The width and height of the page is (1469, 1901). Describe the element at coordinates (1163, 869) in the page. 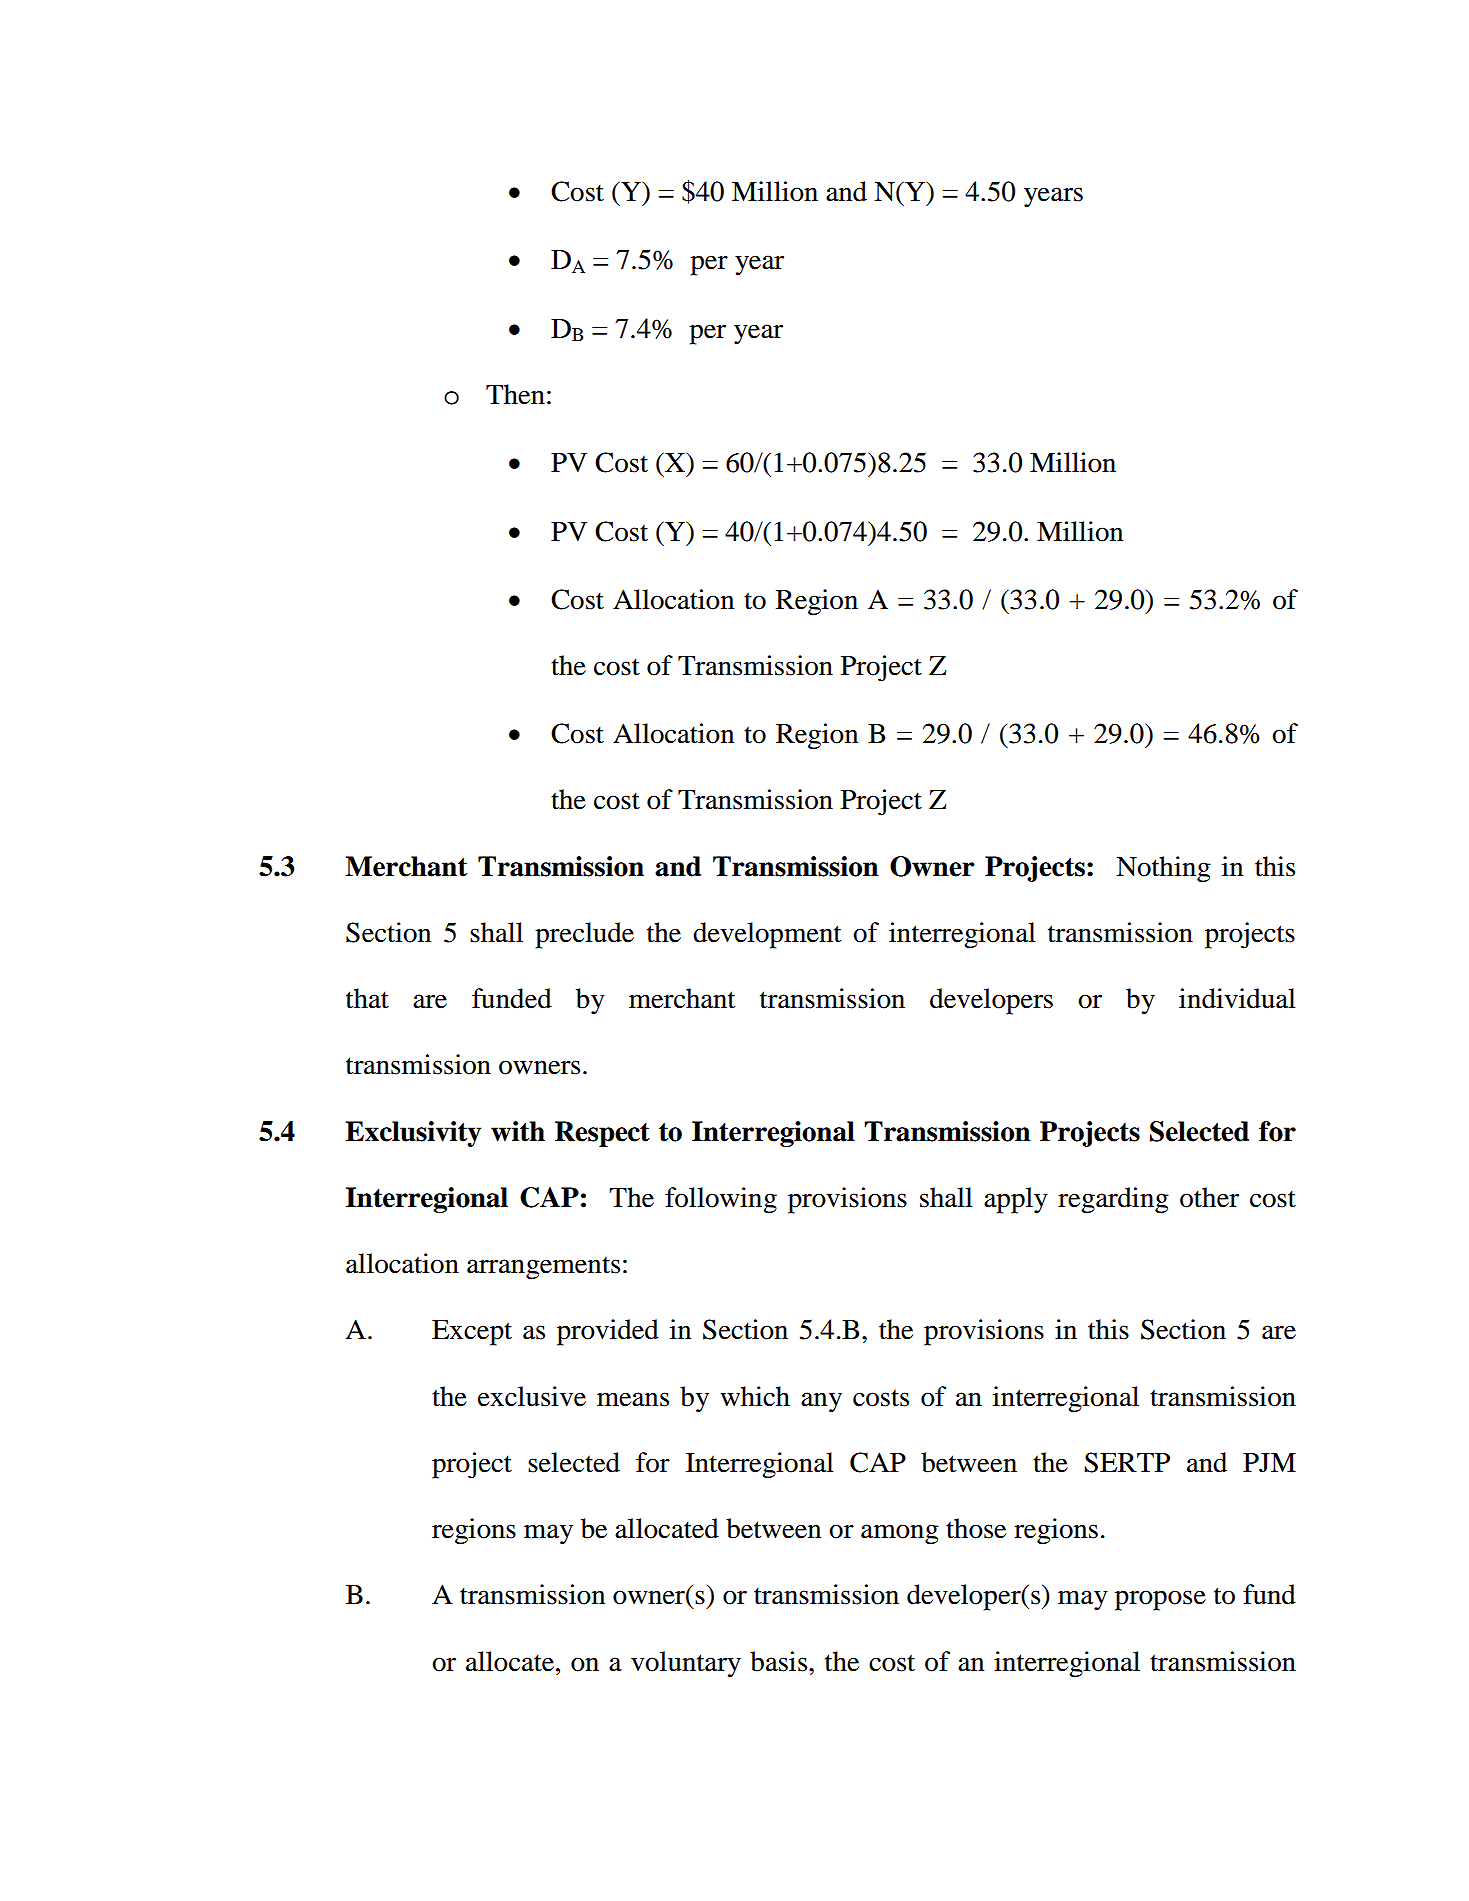

I see `Nothing` at that location.
